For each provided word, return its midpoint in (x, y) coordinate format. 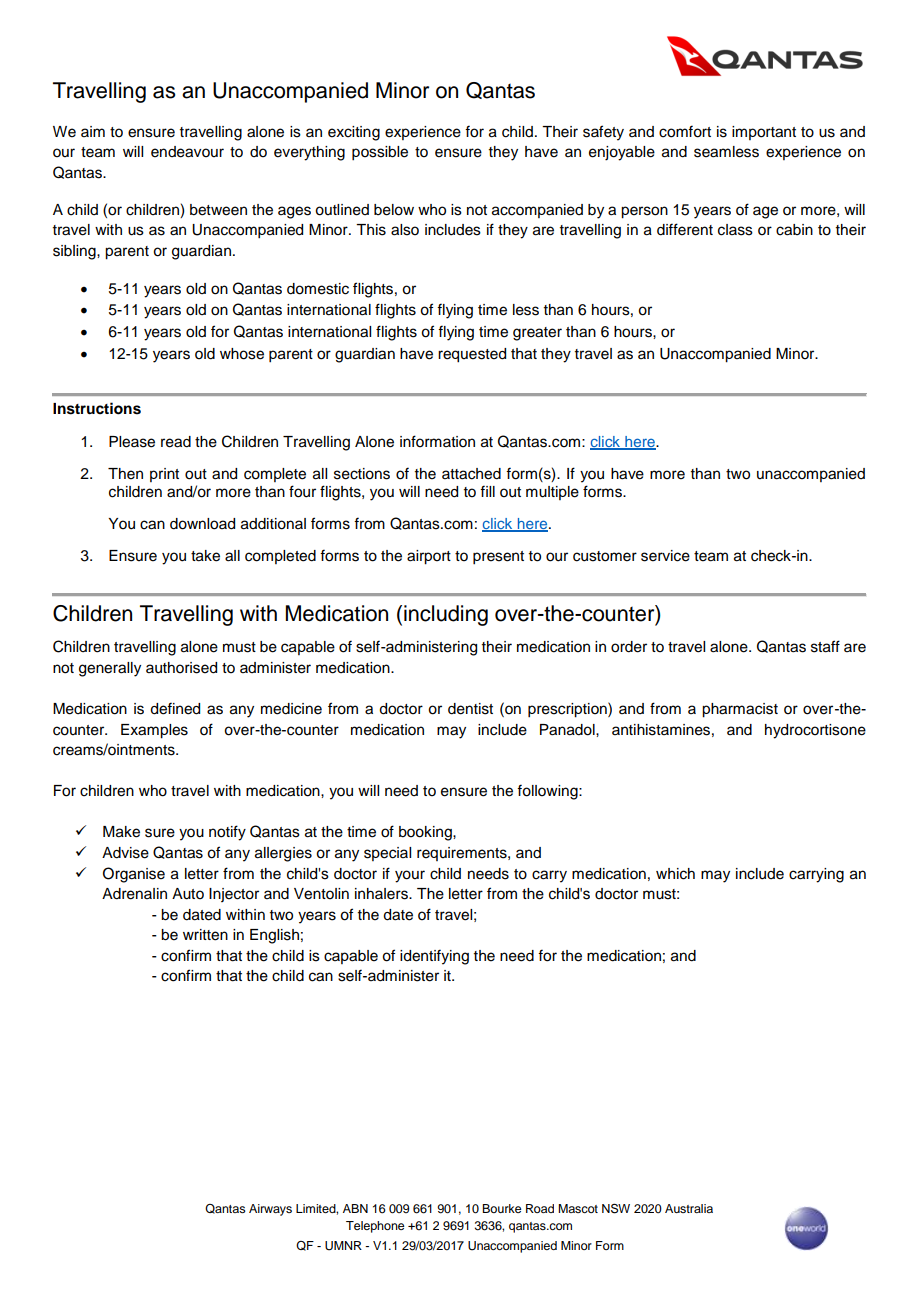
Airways (270, 1210)
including (446, 615)
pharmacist (740, 710)
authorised (181, 668)
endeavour (187, 152)
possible (380, 153)
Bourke (501, 1208)
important (764, 133)
